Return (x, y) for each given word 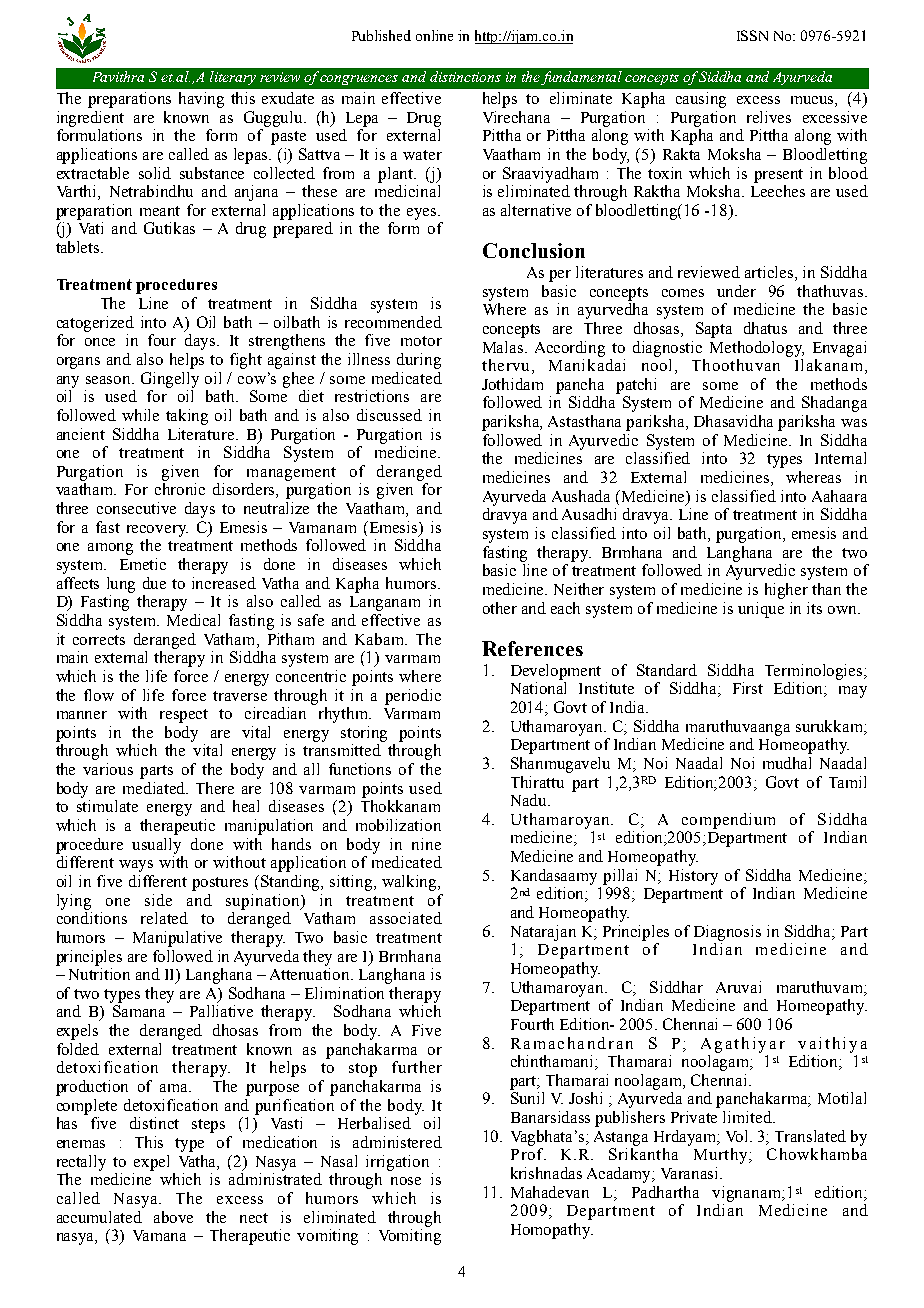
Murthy (722, 1156)
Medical (193, 620)
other (500, 608)
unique (761, 610)
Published (381, 35)
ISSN (752, 35)
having (201, 100)
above (173, 1217)
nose (406, 1181)
